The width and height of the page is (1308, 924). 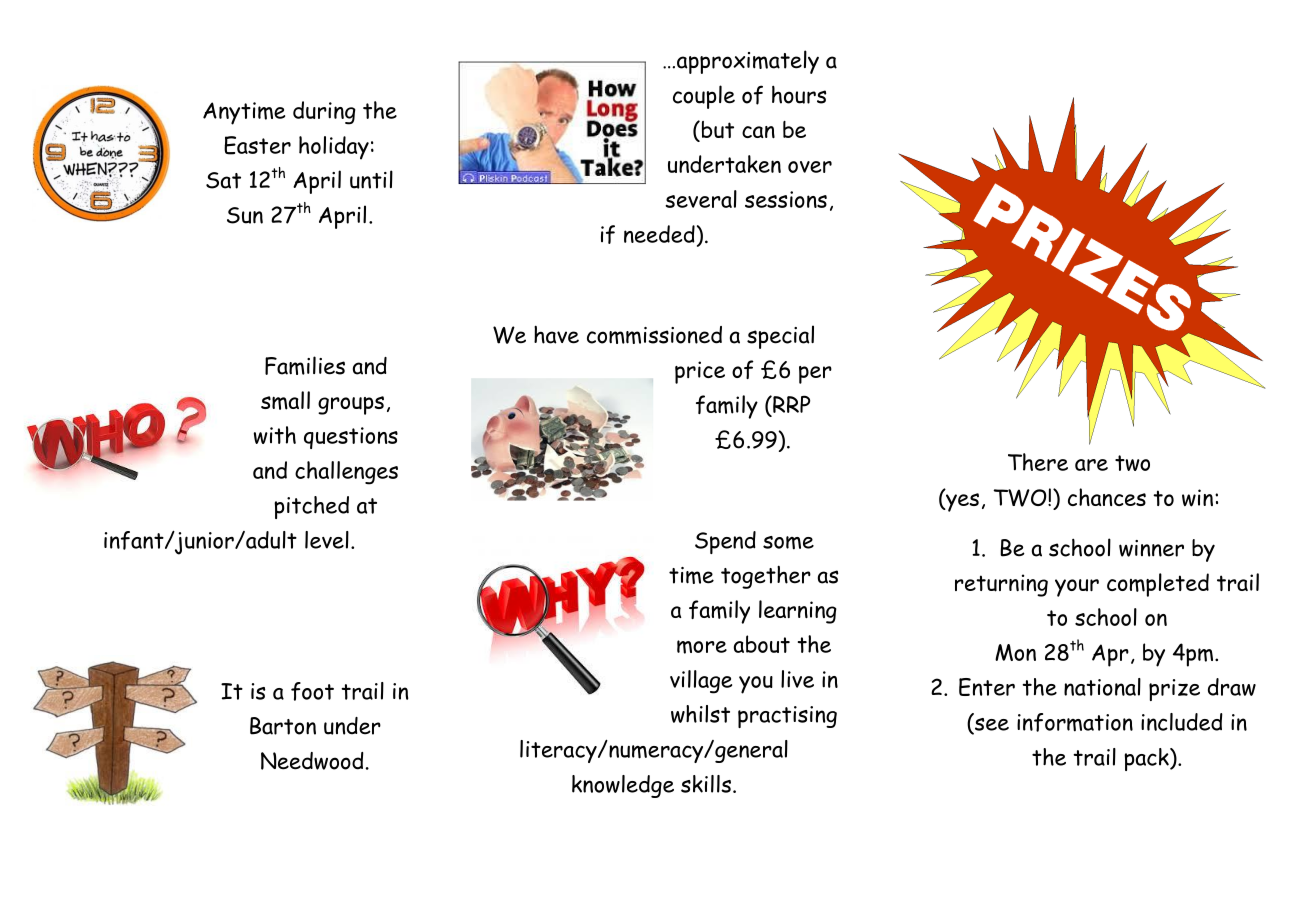 What do you see at coordinates (799, 94) in the page?
I see `hours` at bounding box center [799, 94].
